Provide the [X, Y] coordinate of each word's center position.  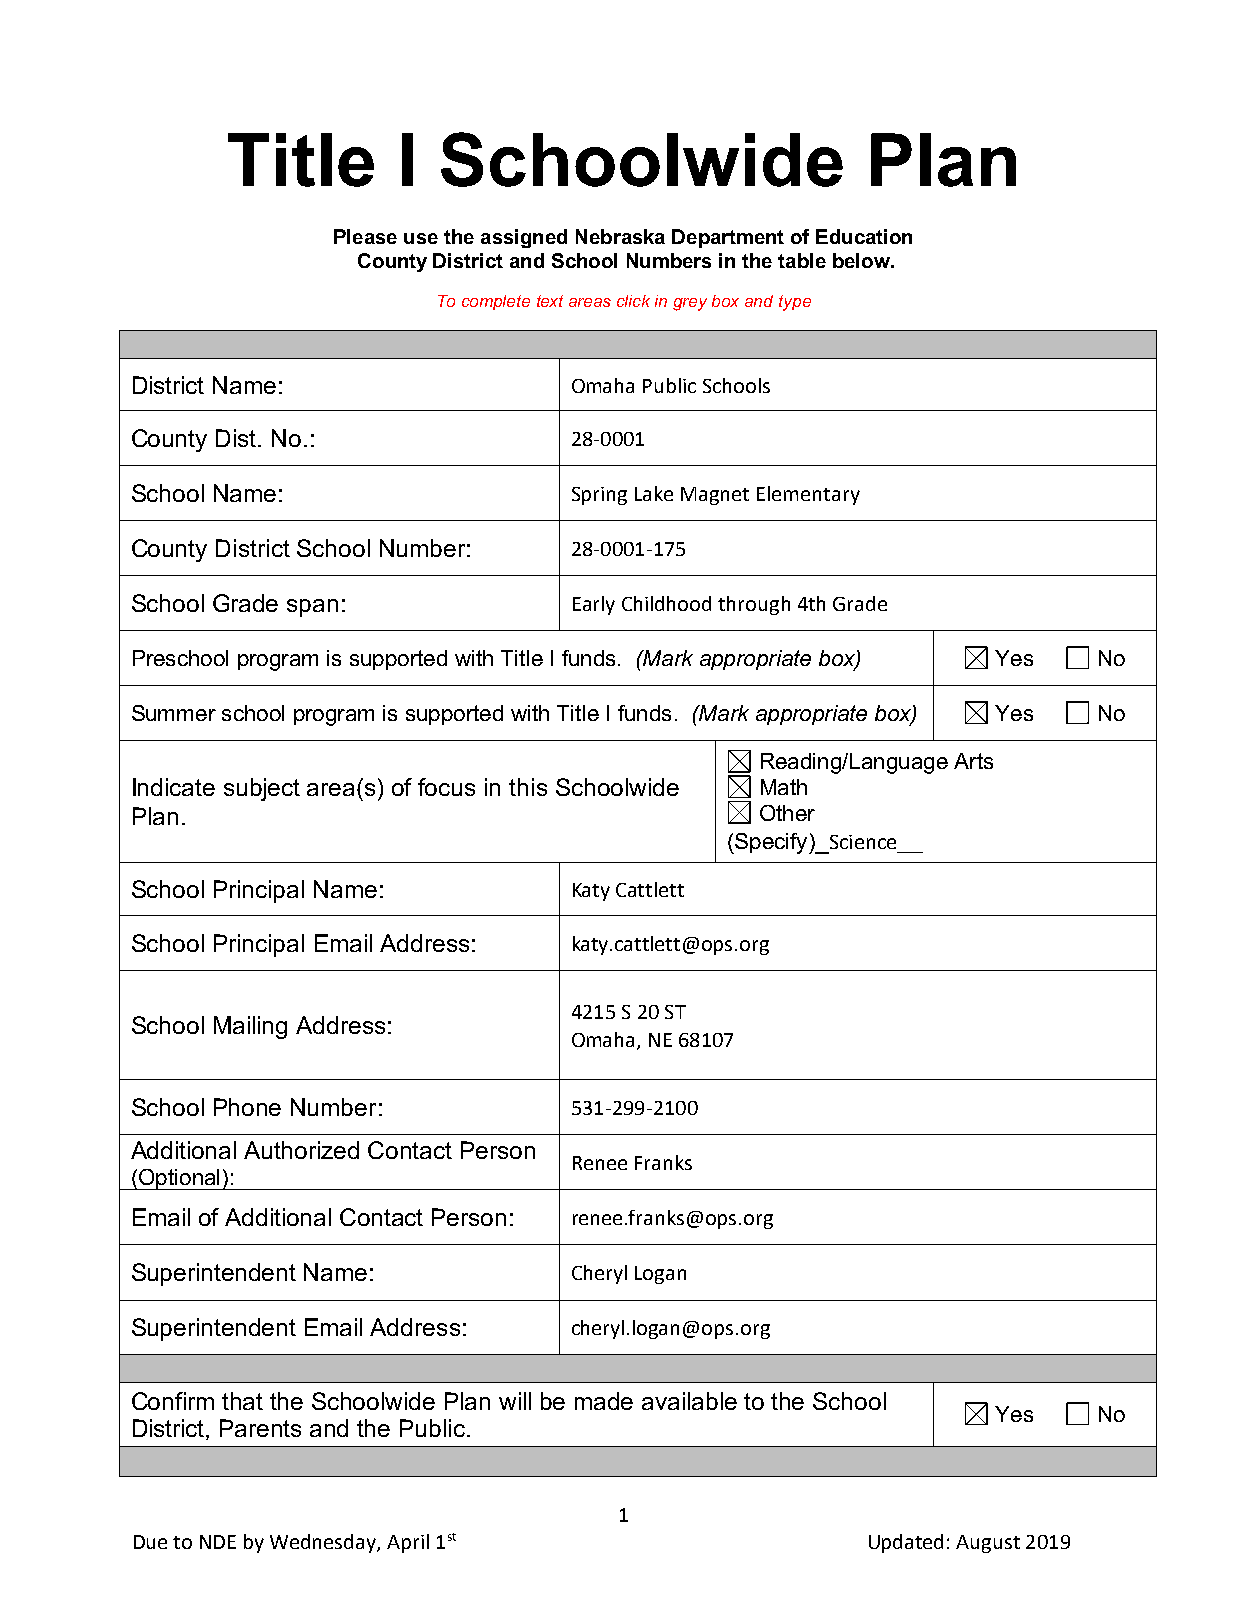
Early [594, 605]
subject [262, 789]
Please [365, 236]
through [754, 605]
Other [787, 813]
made [604, 1401]
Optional [179, 1179]
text [550, 301]
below [862, 260]
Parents [260, 1428]
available [689, 1401]
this [528, 787]
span [312, 608]
